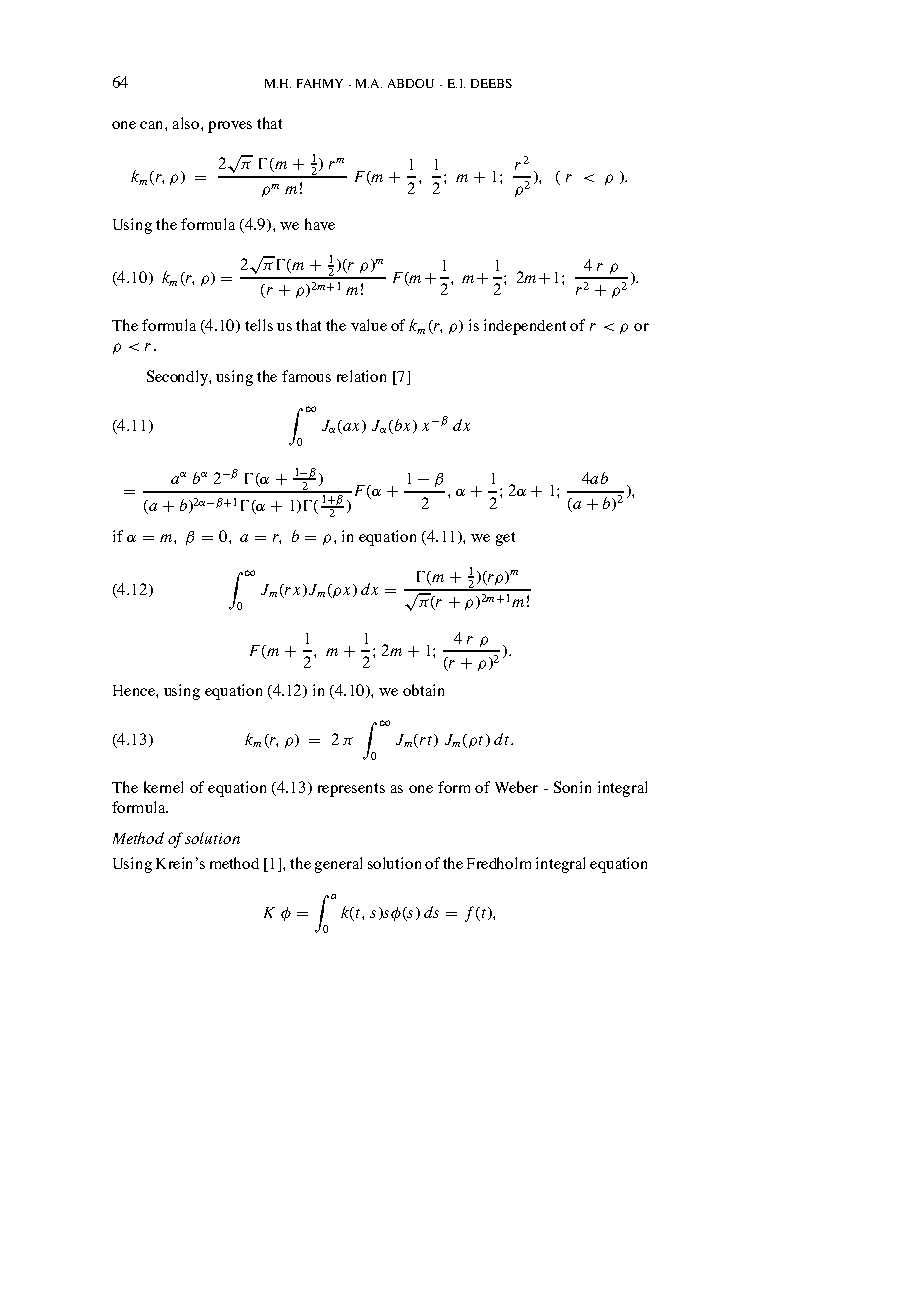 Image resolution: width=924 pixels, height=1308 pixels. Describe the element at coordinates (135, 690) in the screenshot. I see `Hence` at that location.
